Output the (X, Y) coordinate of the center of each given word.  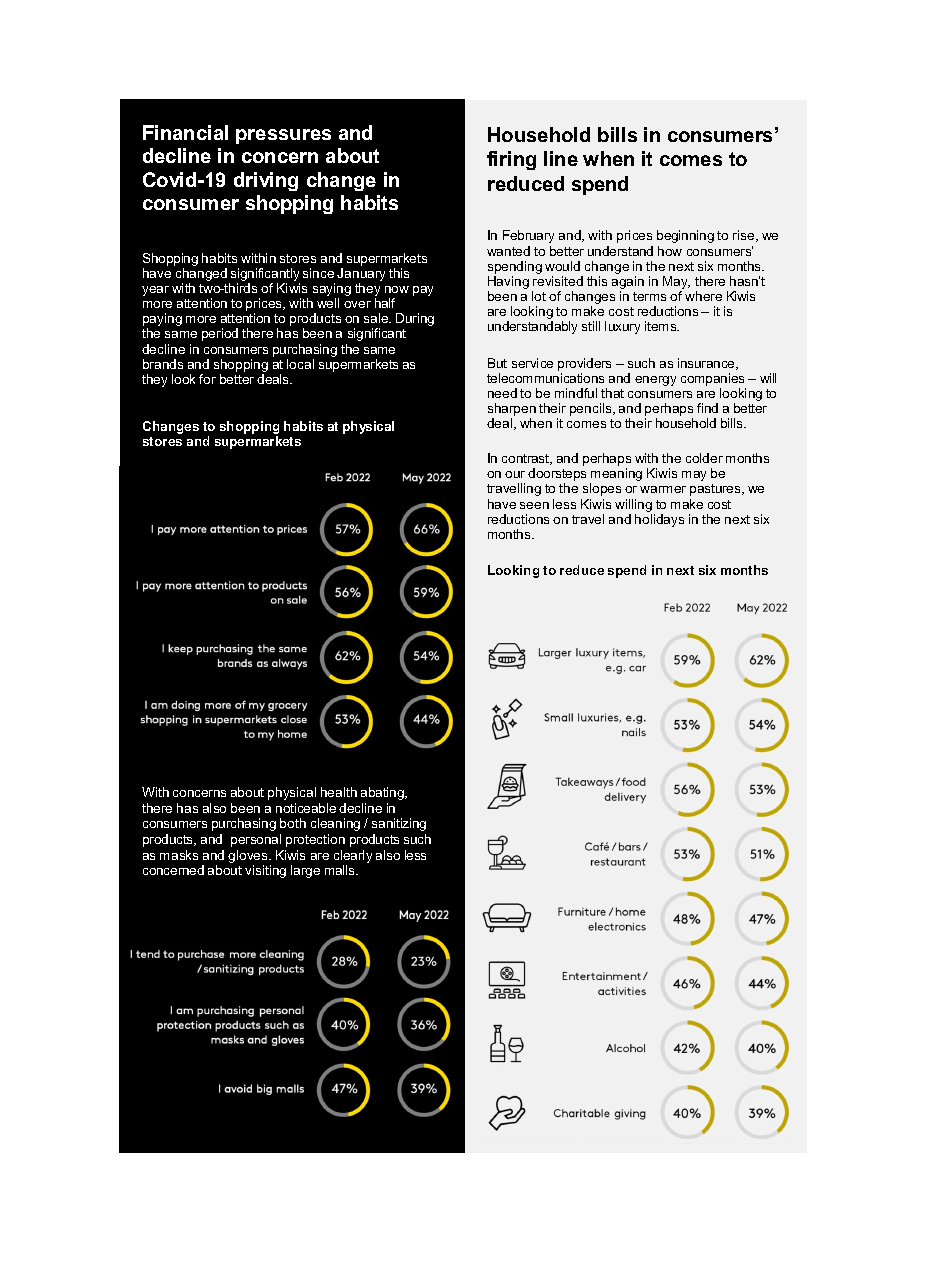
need (502, 393)
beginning (685, 236)
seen (534, 505)
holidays (659, 520)
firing (511, 160)
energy (655, 381)
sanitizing (399, 824)
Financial (185, 132)
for (207, 379)
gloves (249, 858)
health (339, 792)
